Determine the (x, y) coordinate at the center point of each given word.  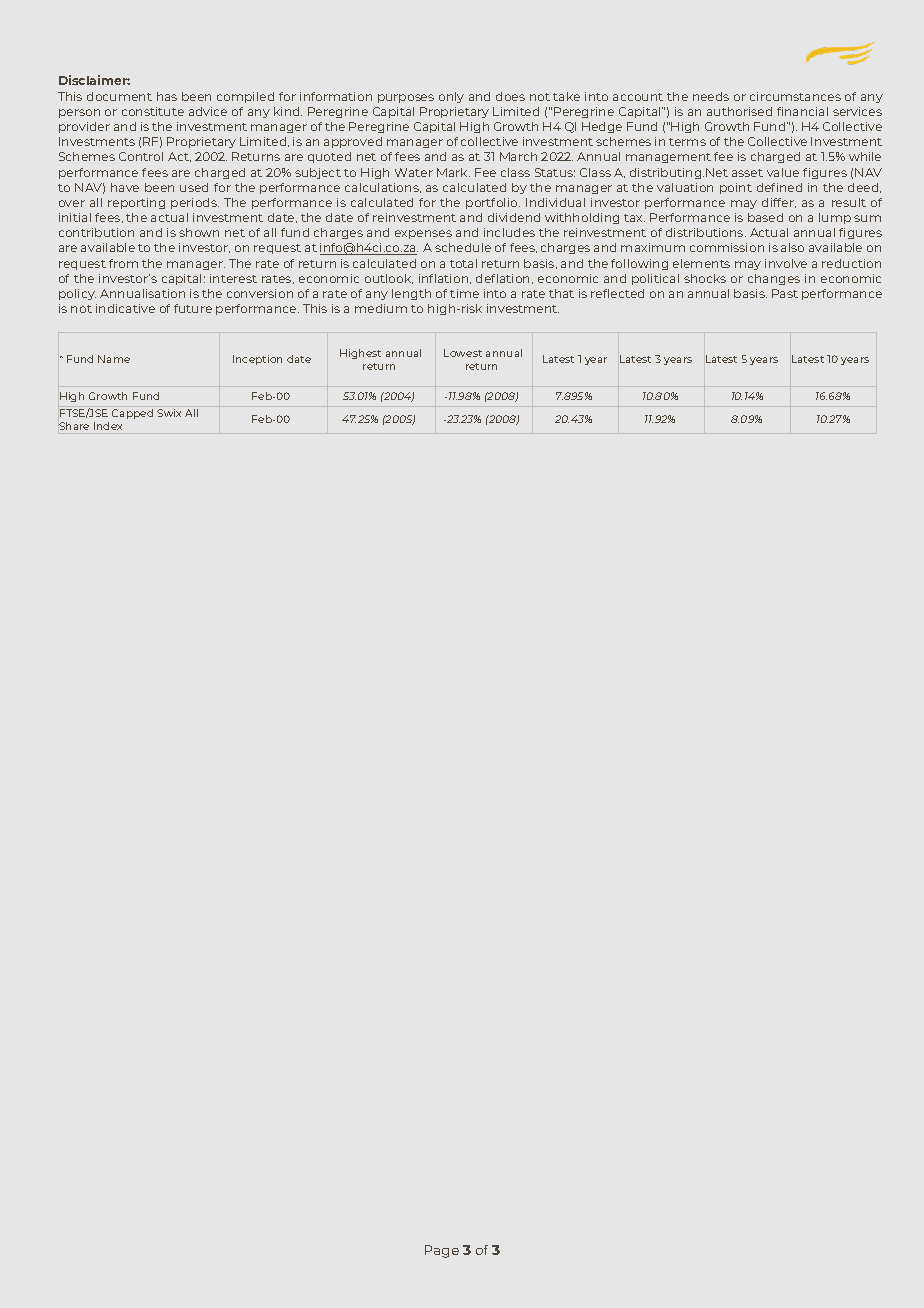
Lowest (463, 353)
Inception (257, 360)
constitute (153, 111)
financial (802, 111)
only (451, 97)
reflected (617, 293)
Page (442, 1251)
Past (785, 293)
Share (74, 426)
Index (108, 426)
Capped (132, 414)
